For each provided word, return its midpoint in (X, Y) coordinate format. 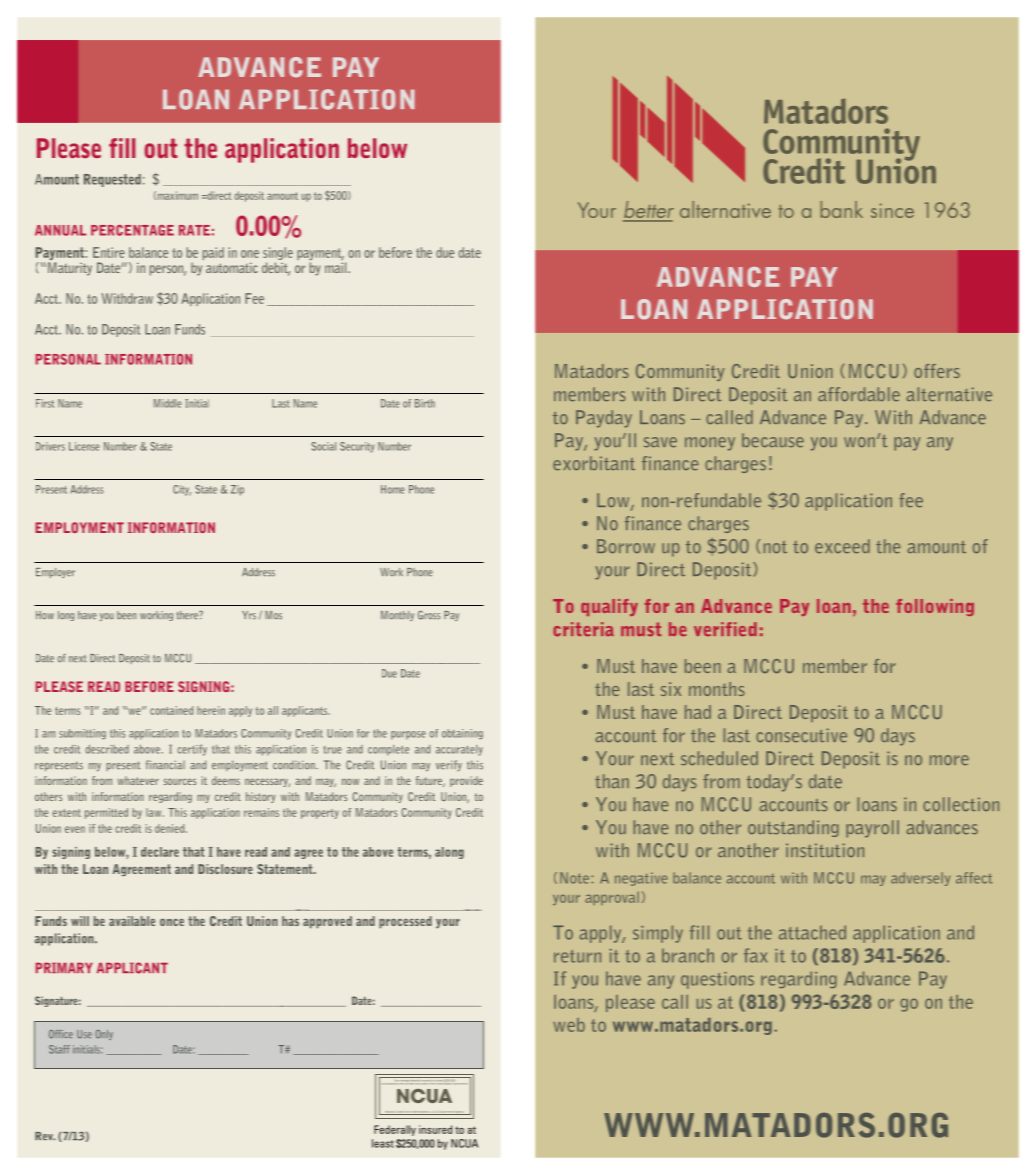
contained (171, 710)
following (935, 607)
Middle (168, 403)
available (132, 921)
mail (337, 267)
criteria (583, 629)
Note (576, 878)
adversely (920, 879)
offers (937, 371)
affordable (859, 394)
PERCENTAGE (132, 230)
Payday (604, 419)
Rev (45, 1136)
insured (435, 1129)
